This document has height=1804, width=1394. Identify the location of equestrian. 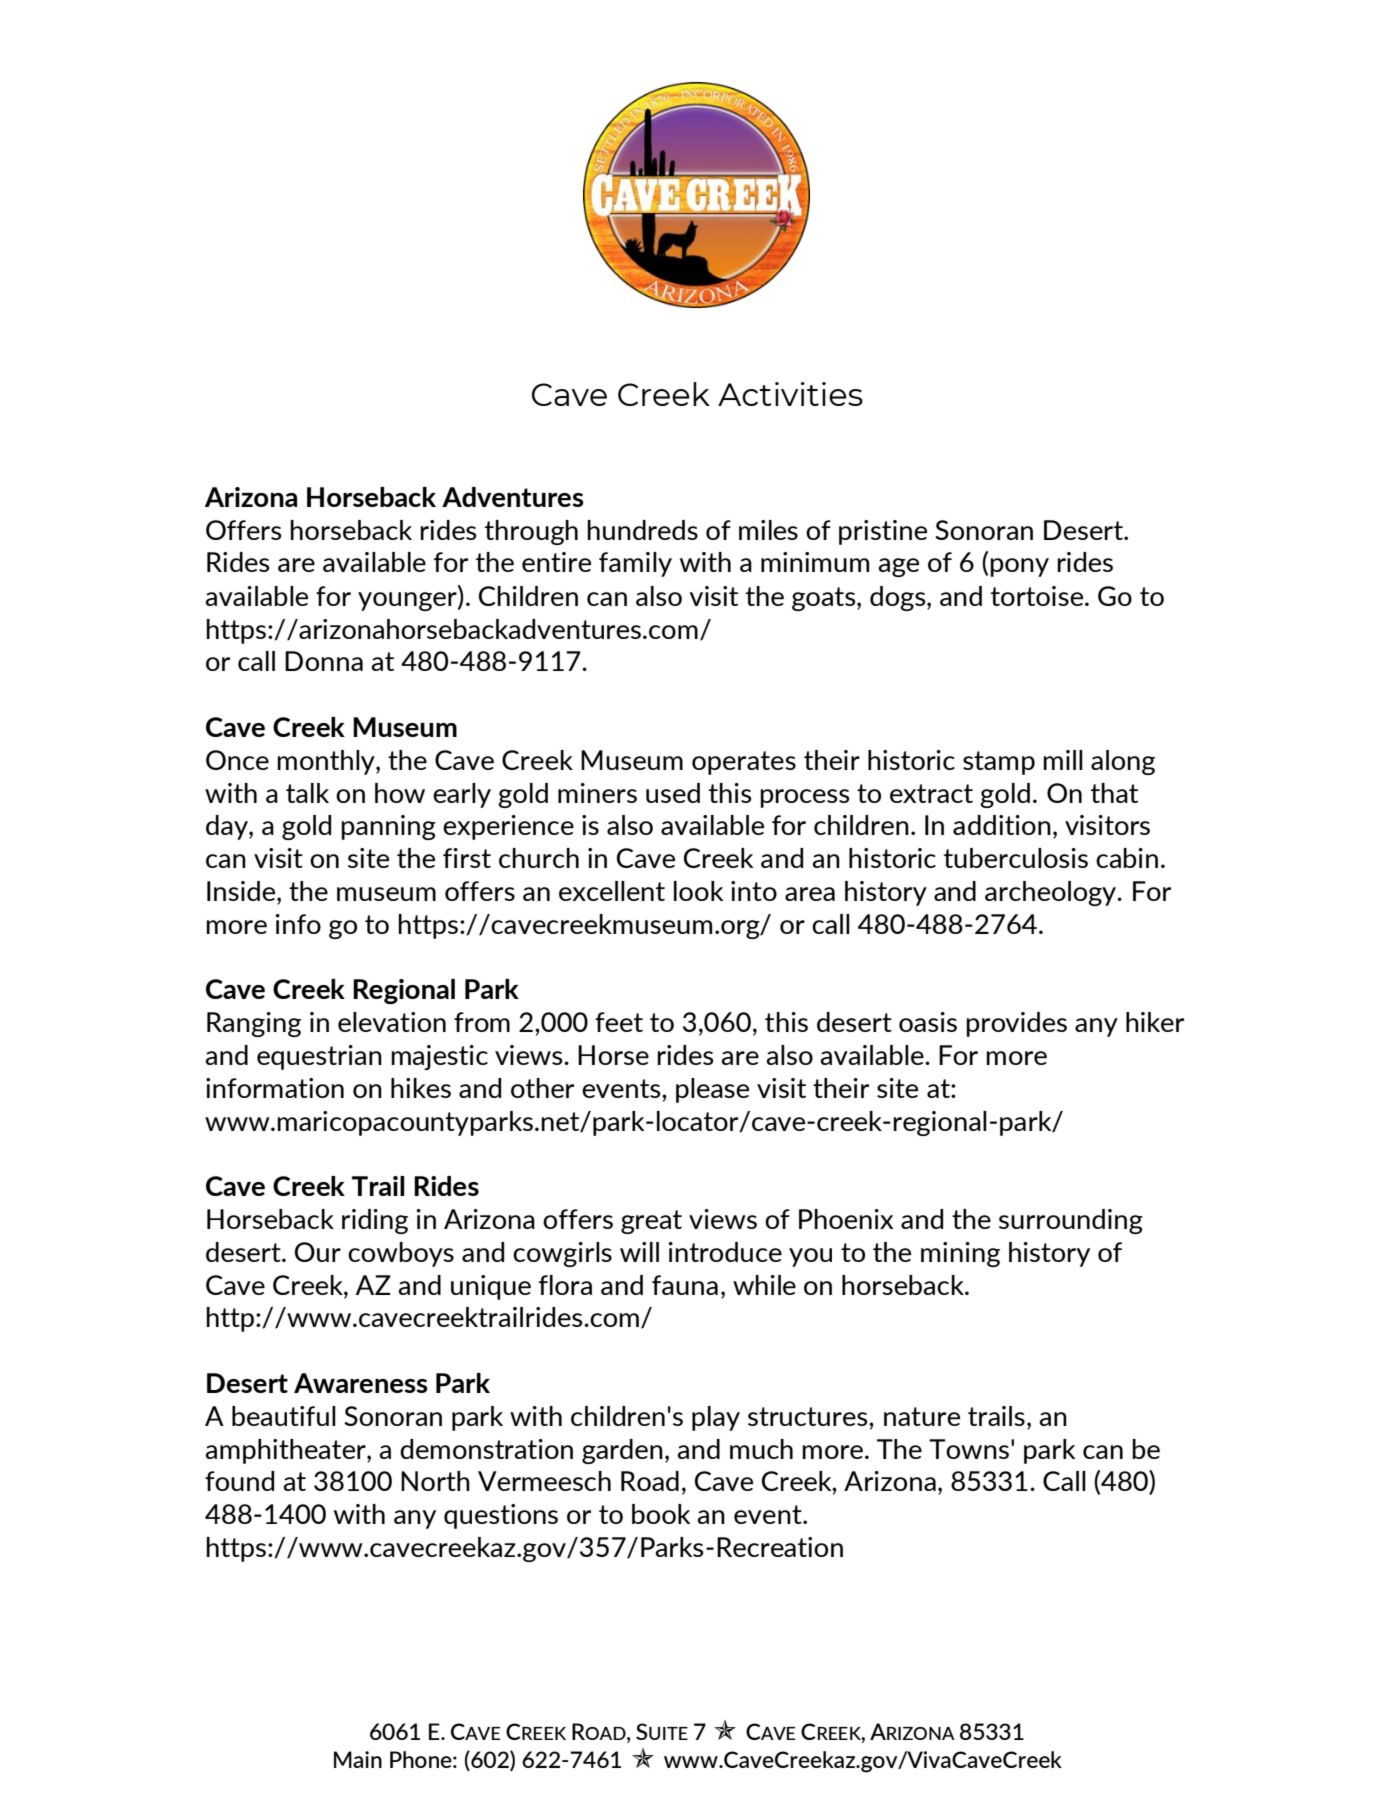
(319, 1057).
